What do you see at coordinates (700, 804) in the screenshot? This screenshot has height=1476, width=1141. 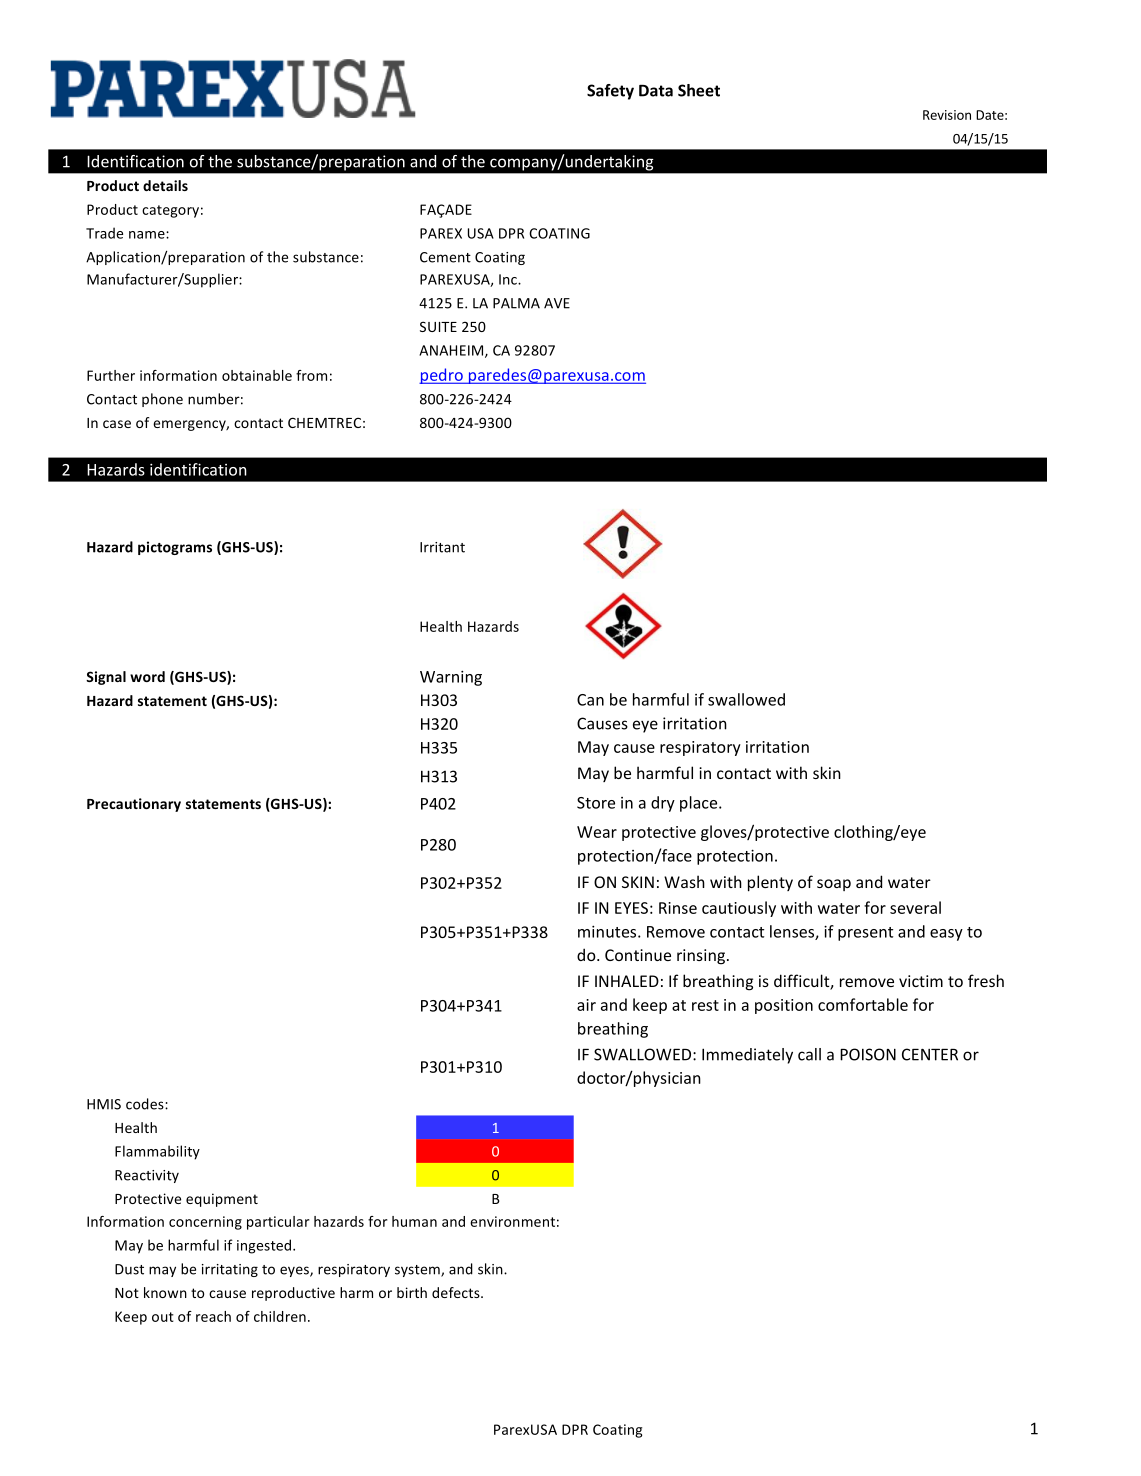 I see `place` at bounding box center [700, 804].
